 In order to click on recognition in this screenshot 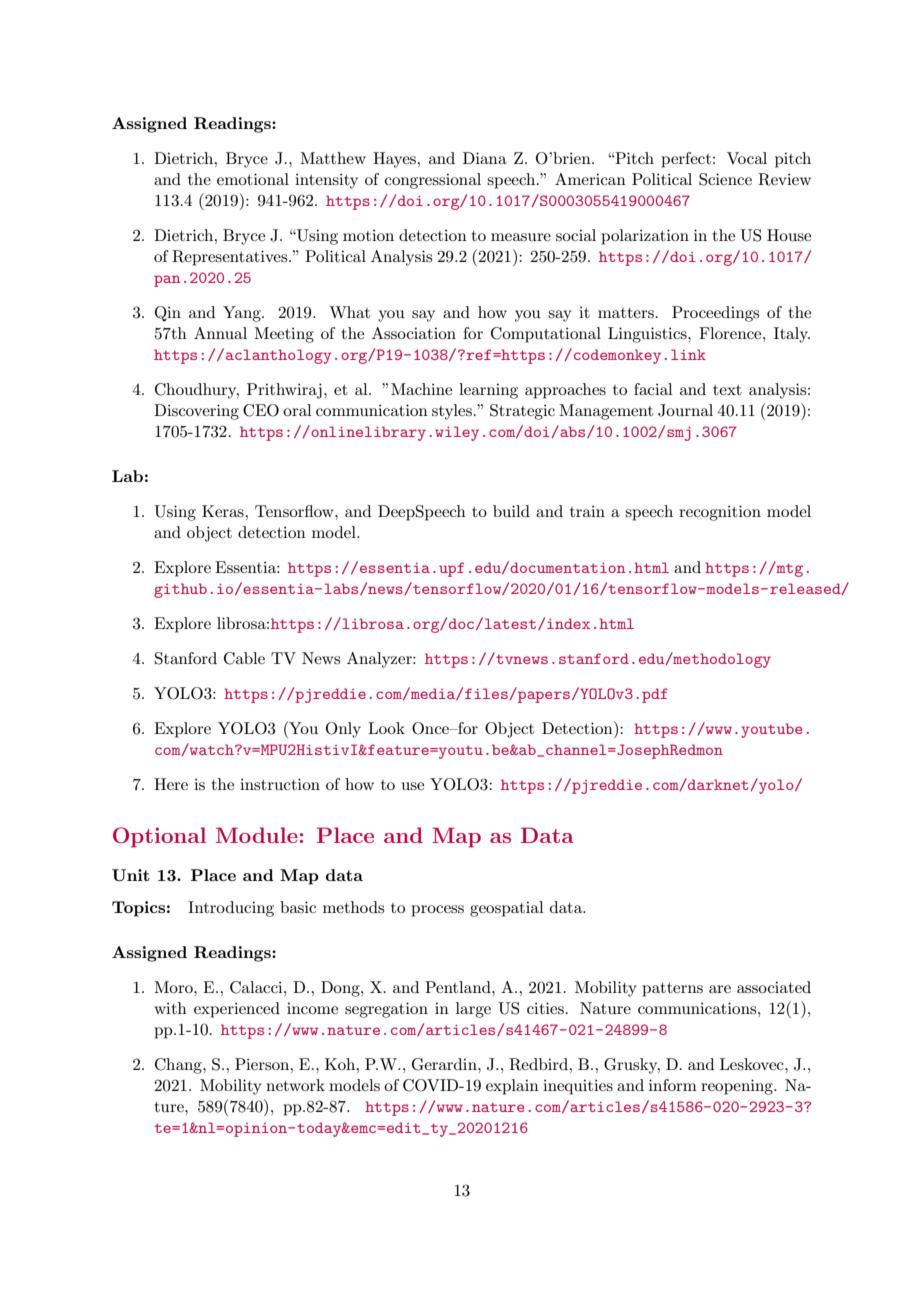, I will do `click(720, 513)`.
